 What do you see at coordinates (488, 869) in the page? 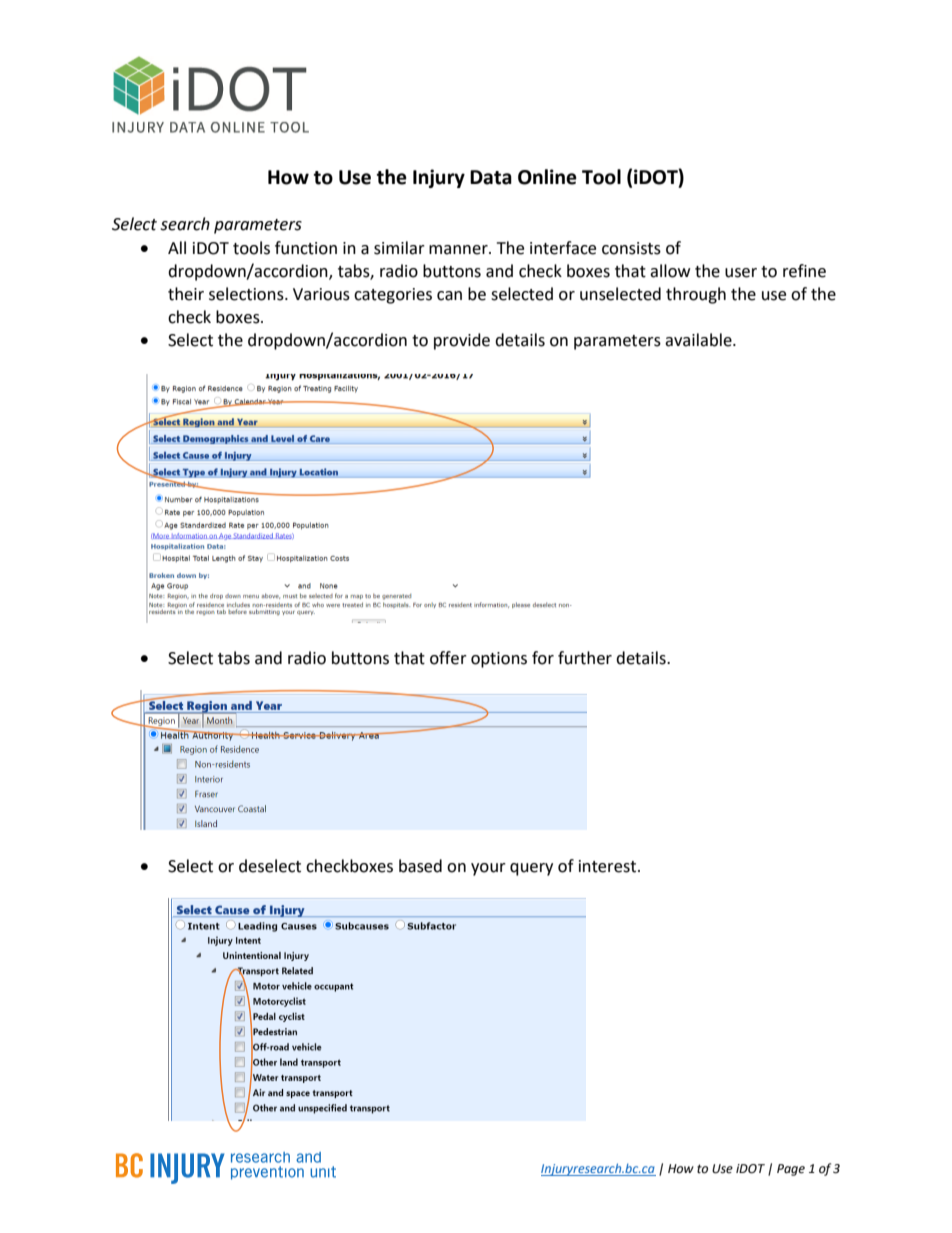
I see `your` at bounding box center [488, 869].
